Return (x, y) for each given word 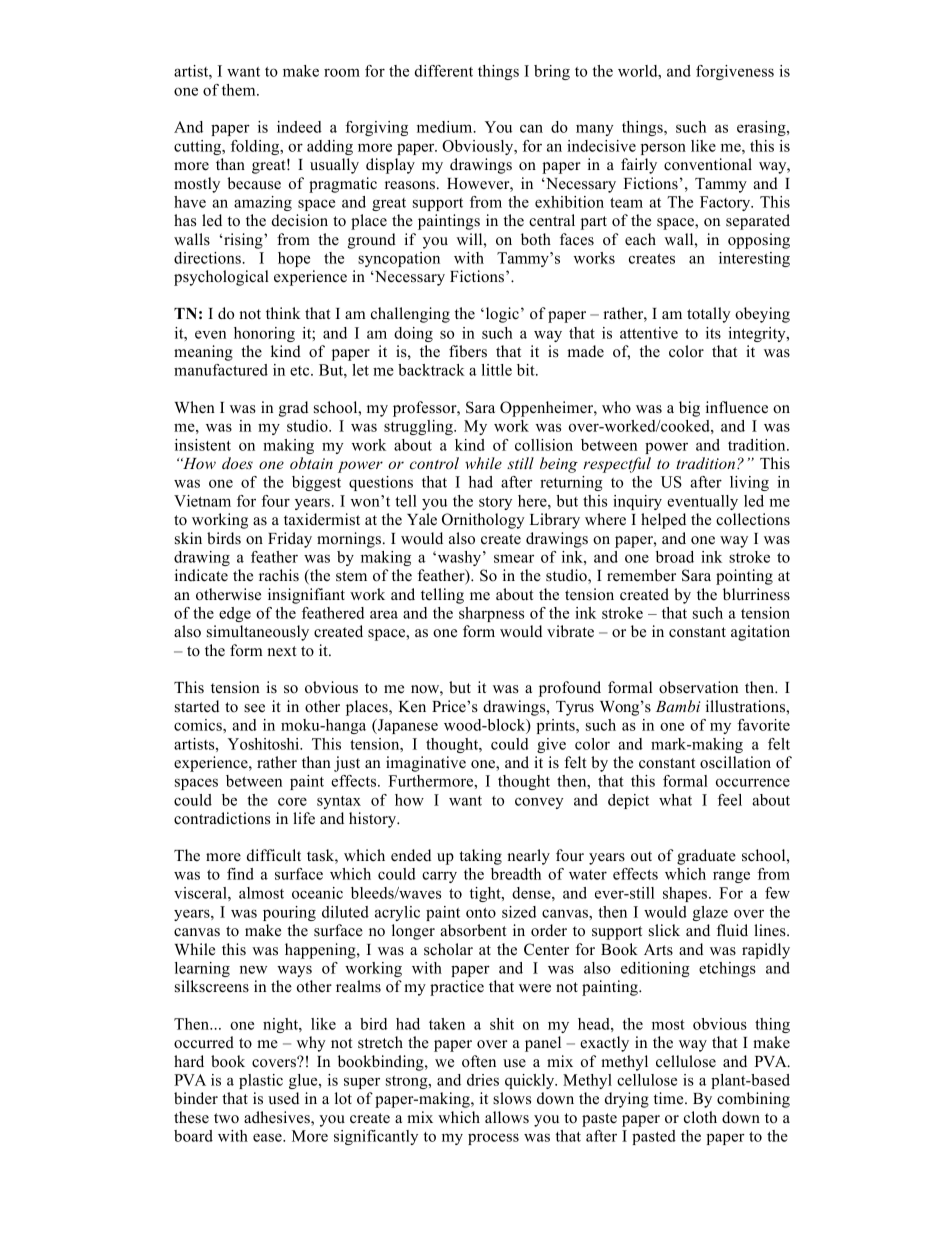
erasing (762, 128)
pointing (744, 577)
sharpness (491, 614)
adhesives (278, 1118)
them (240, 90)
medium (446, 127)
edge (235, 614)
